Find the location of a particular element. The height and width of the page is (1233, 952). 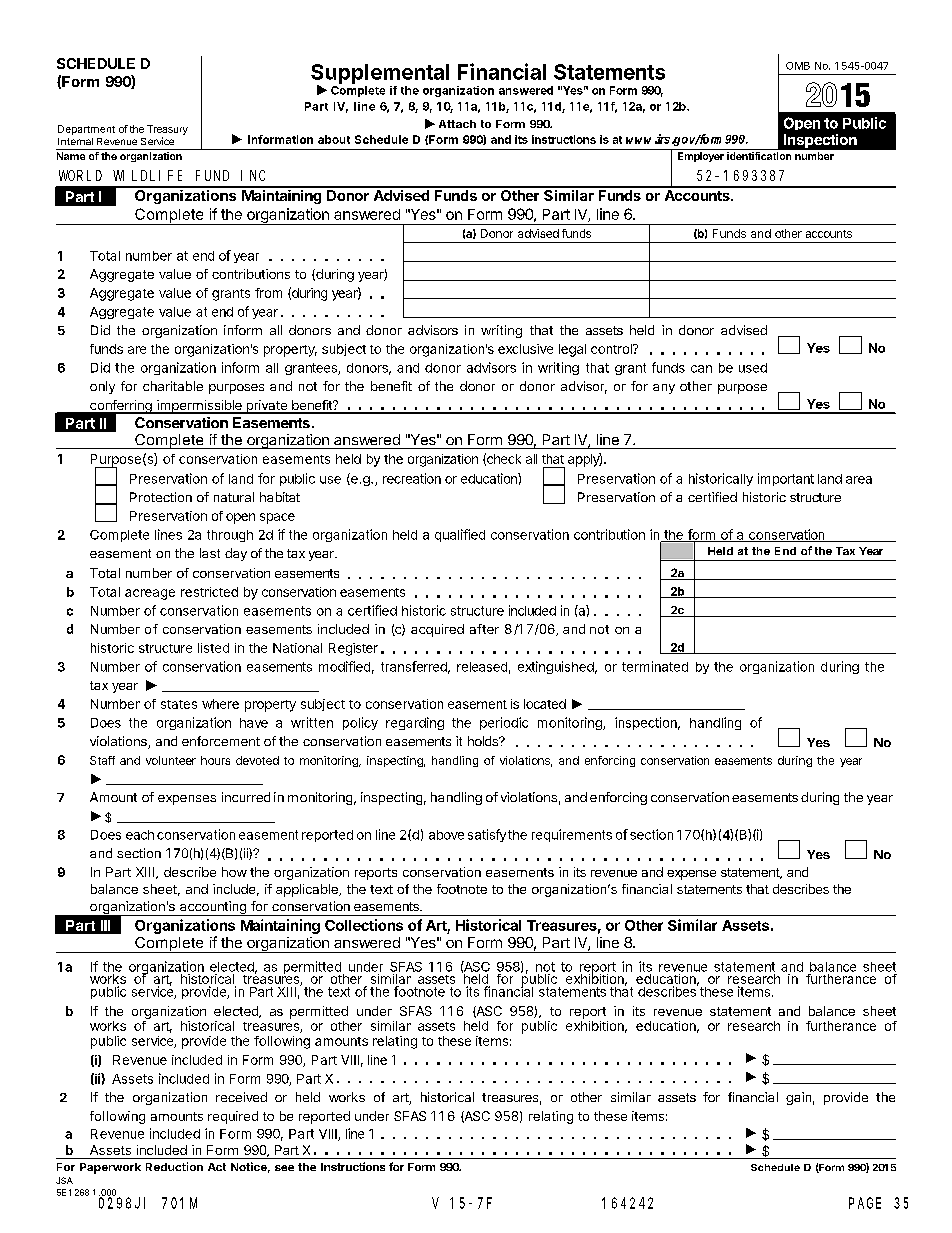

PAGE is located at coordinates (865, 1203).
